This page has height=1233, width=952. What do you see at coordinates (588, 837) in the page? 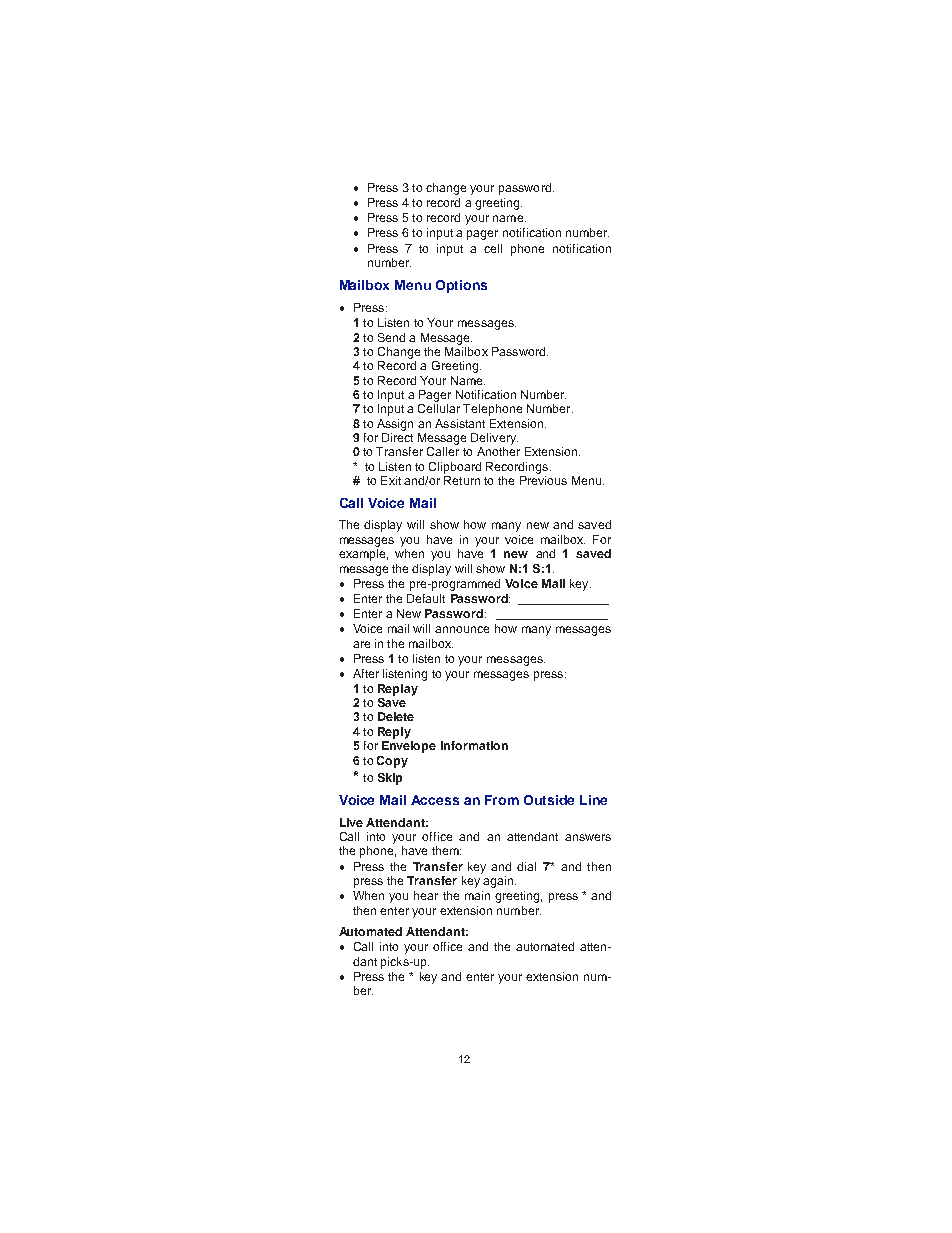
I see `answers` at bounding box center [588, 837].
